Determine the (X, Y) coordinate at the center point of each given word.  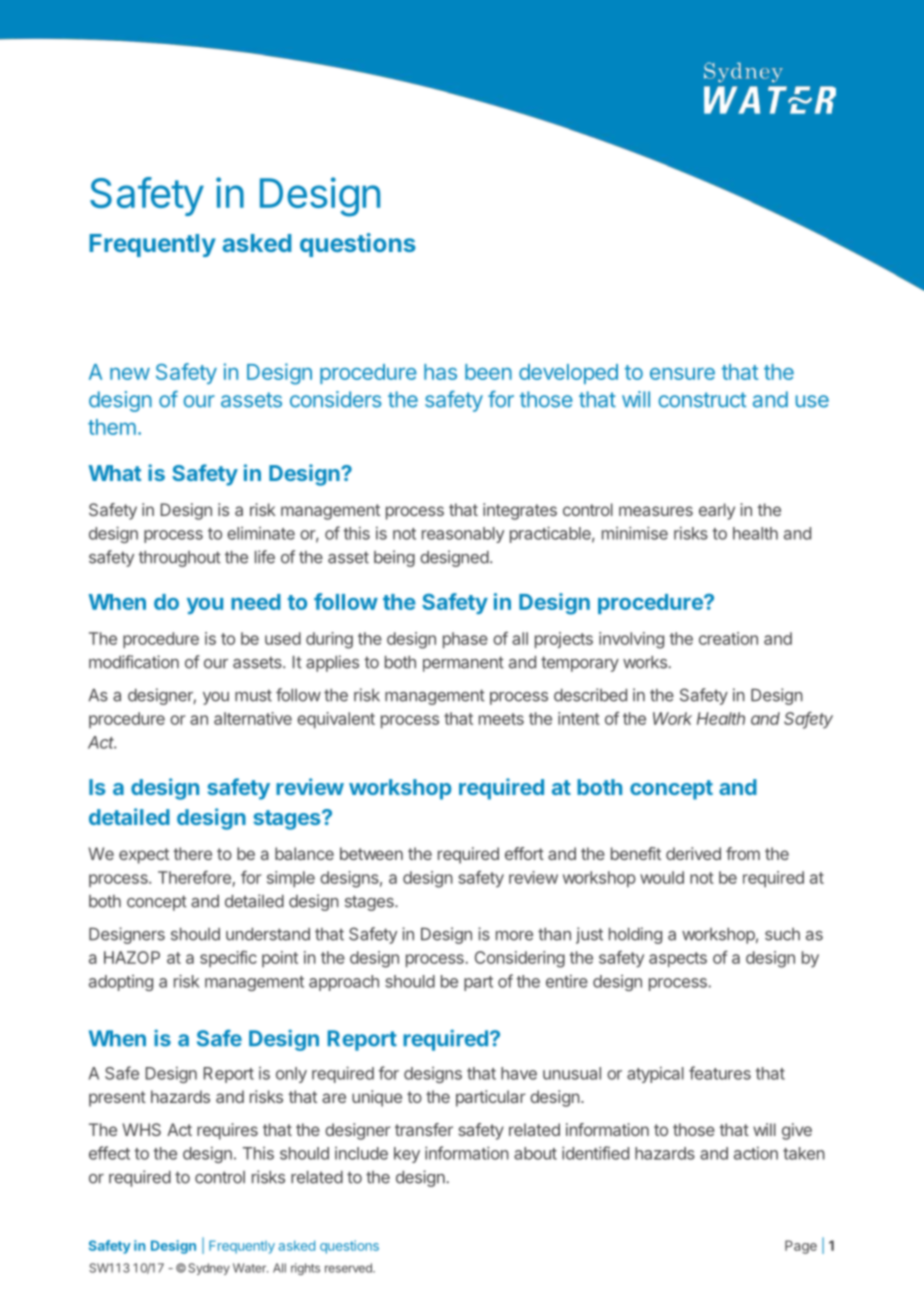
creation (728, 638)
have (519, 1073)
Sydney (209, 1269)
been (488, 372)
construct (702, 400)
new (130, 374)
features (720, 1073)
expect (144, 856)
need (256, 602)
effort (524, 853)
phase (465, 640)
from (743, 853)
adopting (121, 983)
